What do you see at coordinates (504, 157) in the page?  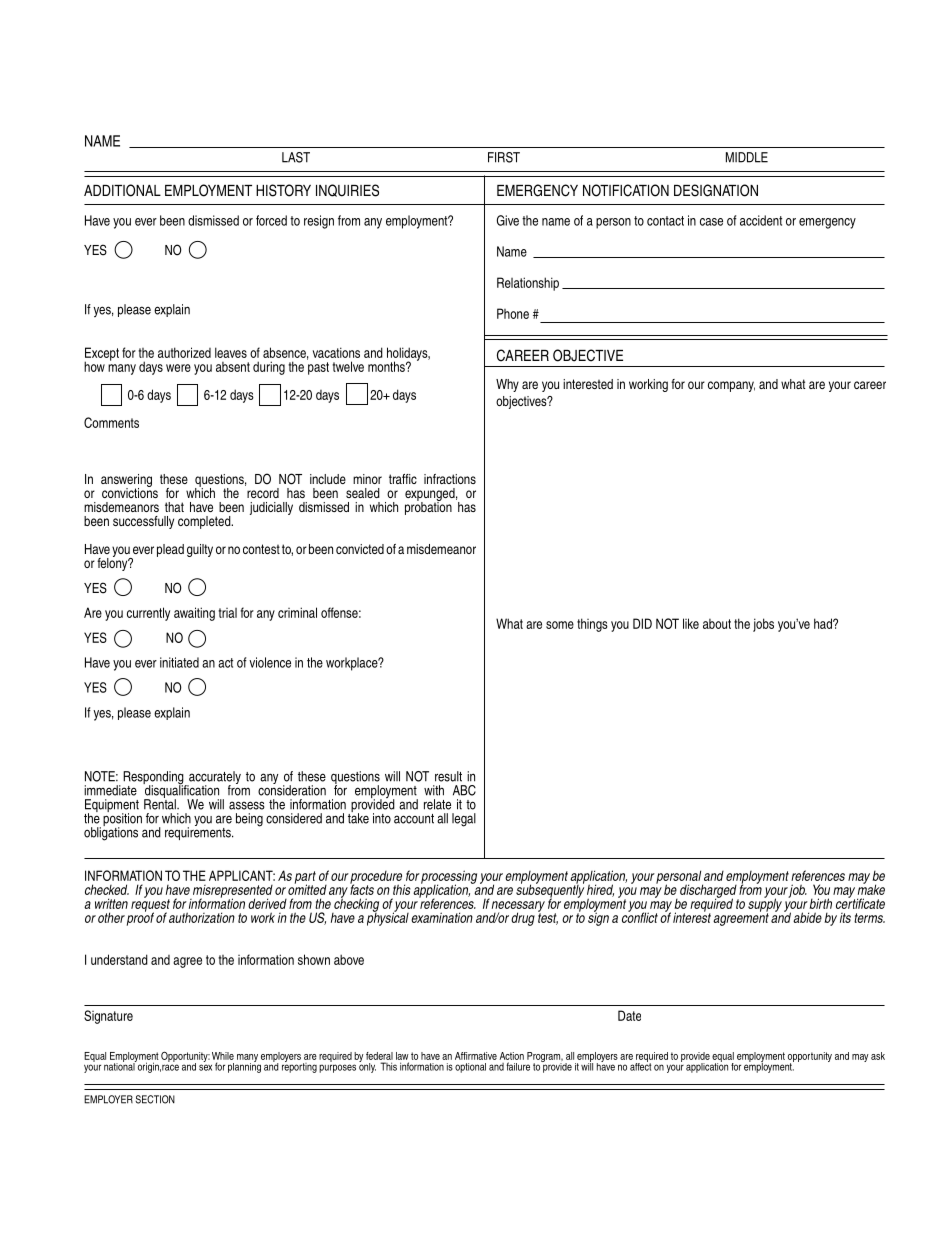 I see `FIRST` at bounding box center [504, 157].
